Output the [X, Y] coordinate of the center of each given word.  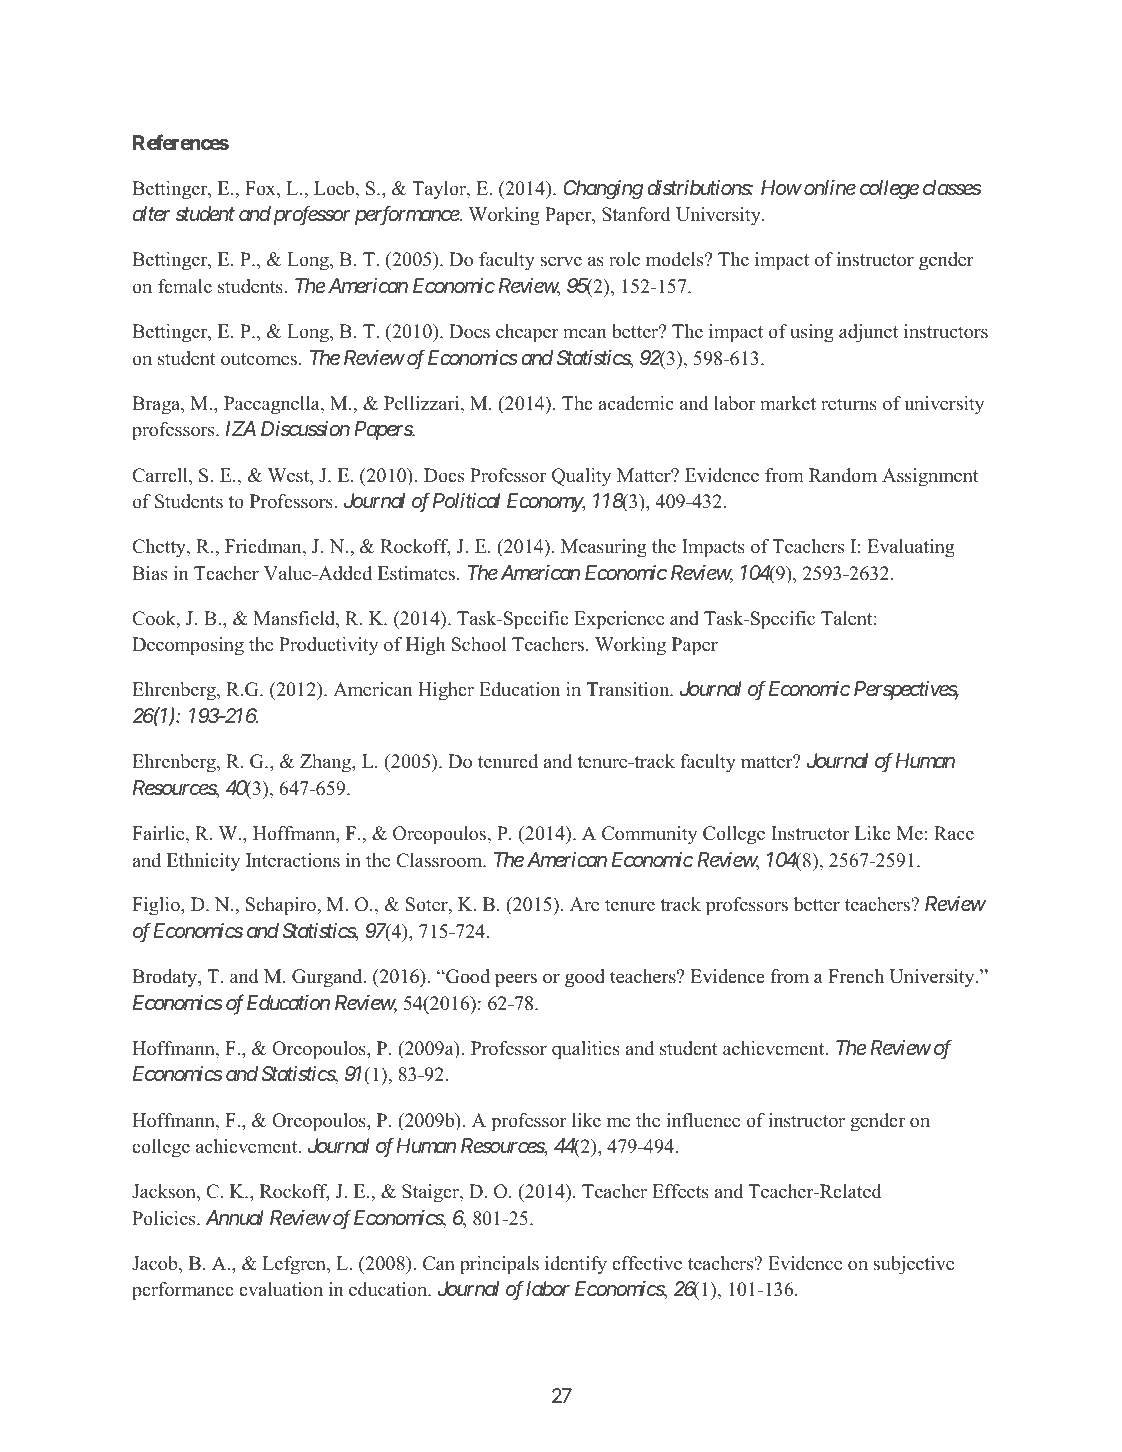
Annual [235, 1217]
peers [516, 980]
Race [954, 833]
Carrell [161, 476]
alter [152, 213]
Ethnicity [203, 862]
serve [561, 261]
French [856, 976]
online [830, 187]
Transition [629, 689]
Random [843, 475]
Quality [581, 477]
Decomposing [188, 646]
